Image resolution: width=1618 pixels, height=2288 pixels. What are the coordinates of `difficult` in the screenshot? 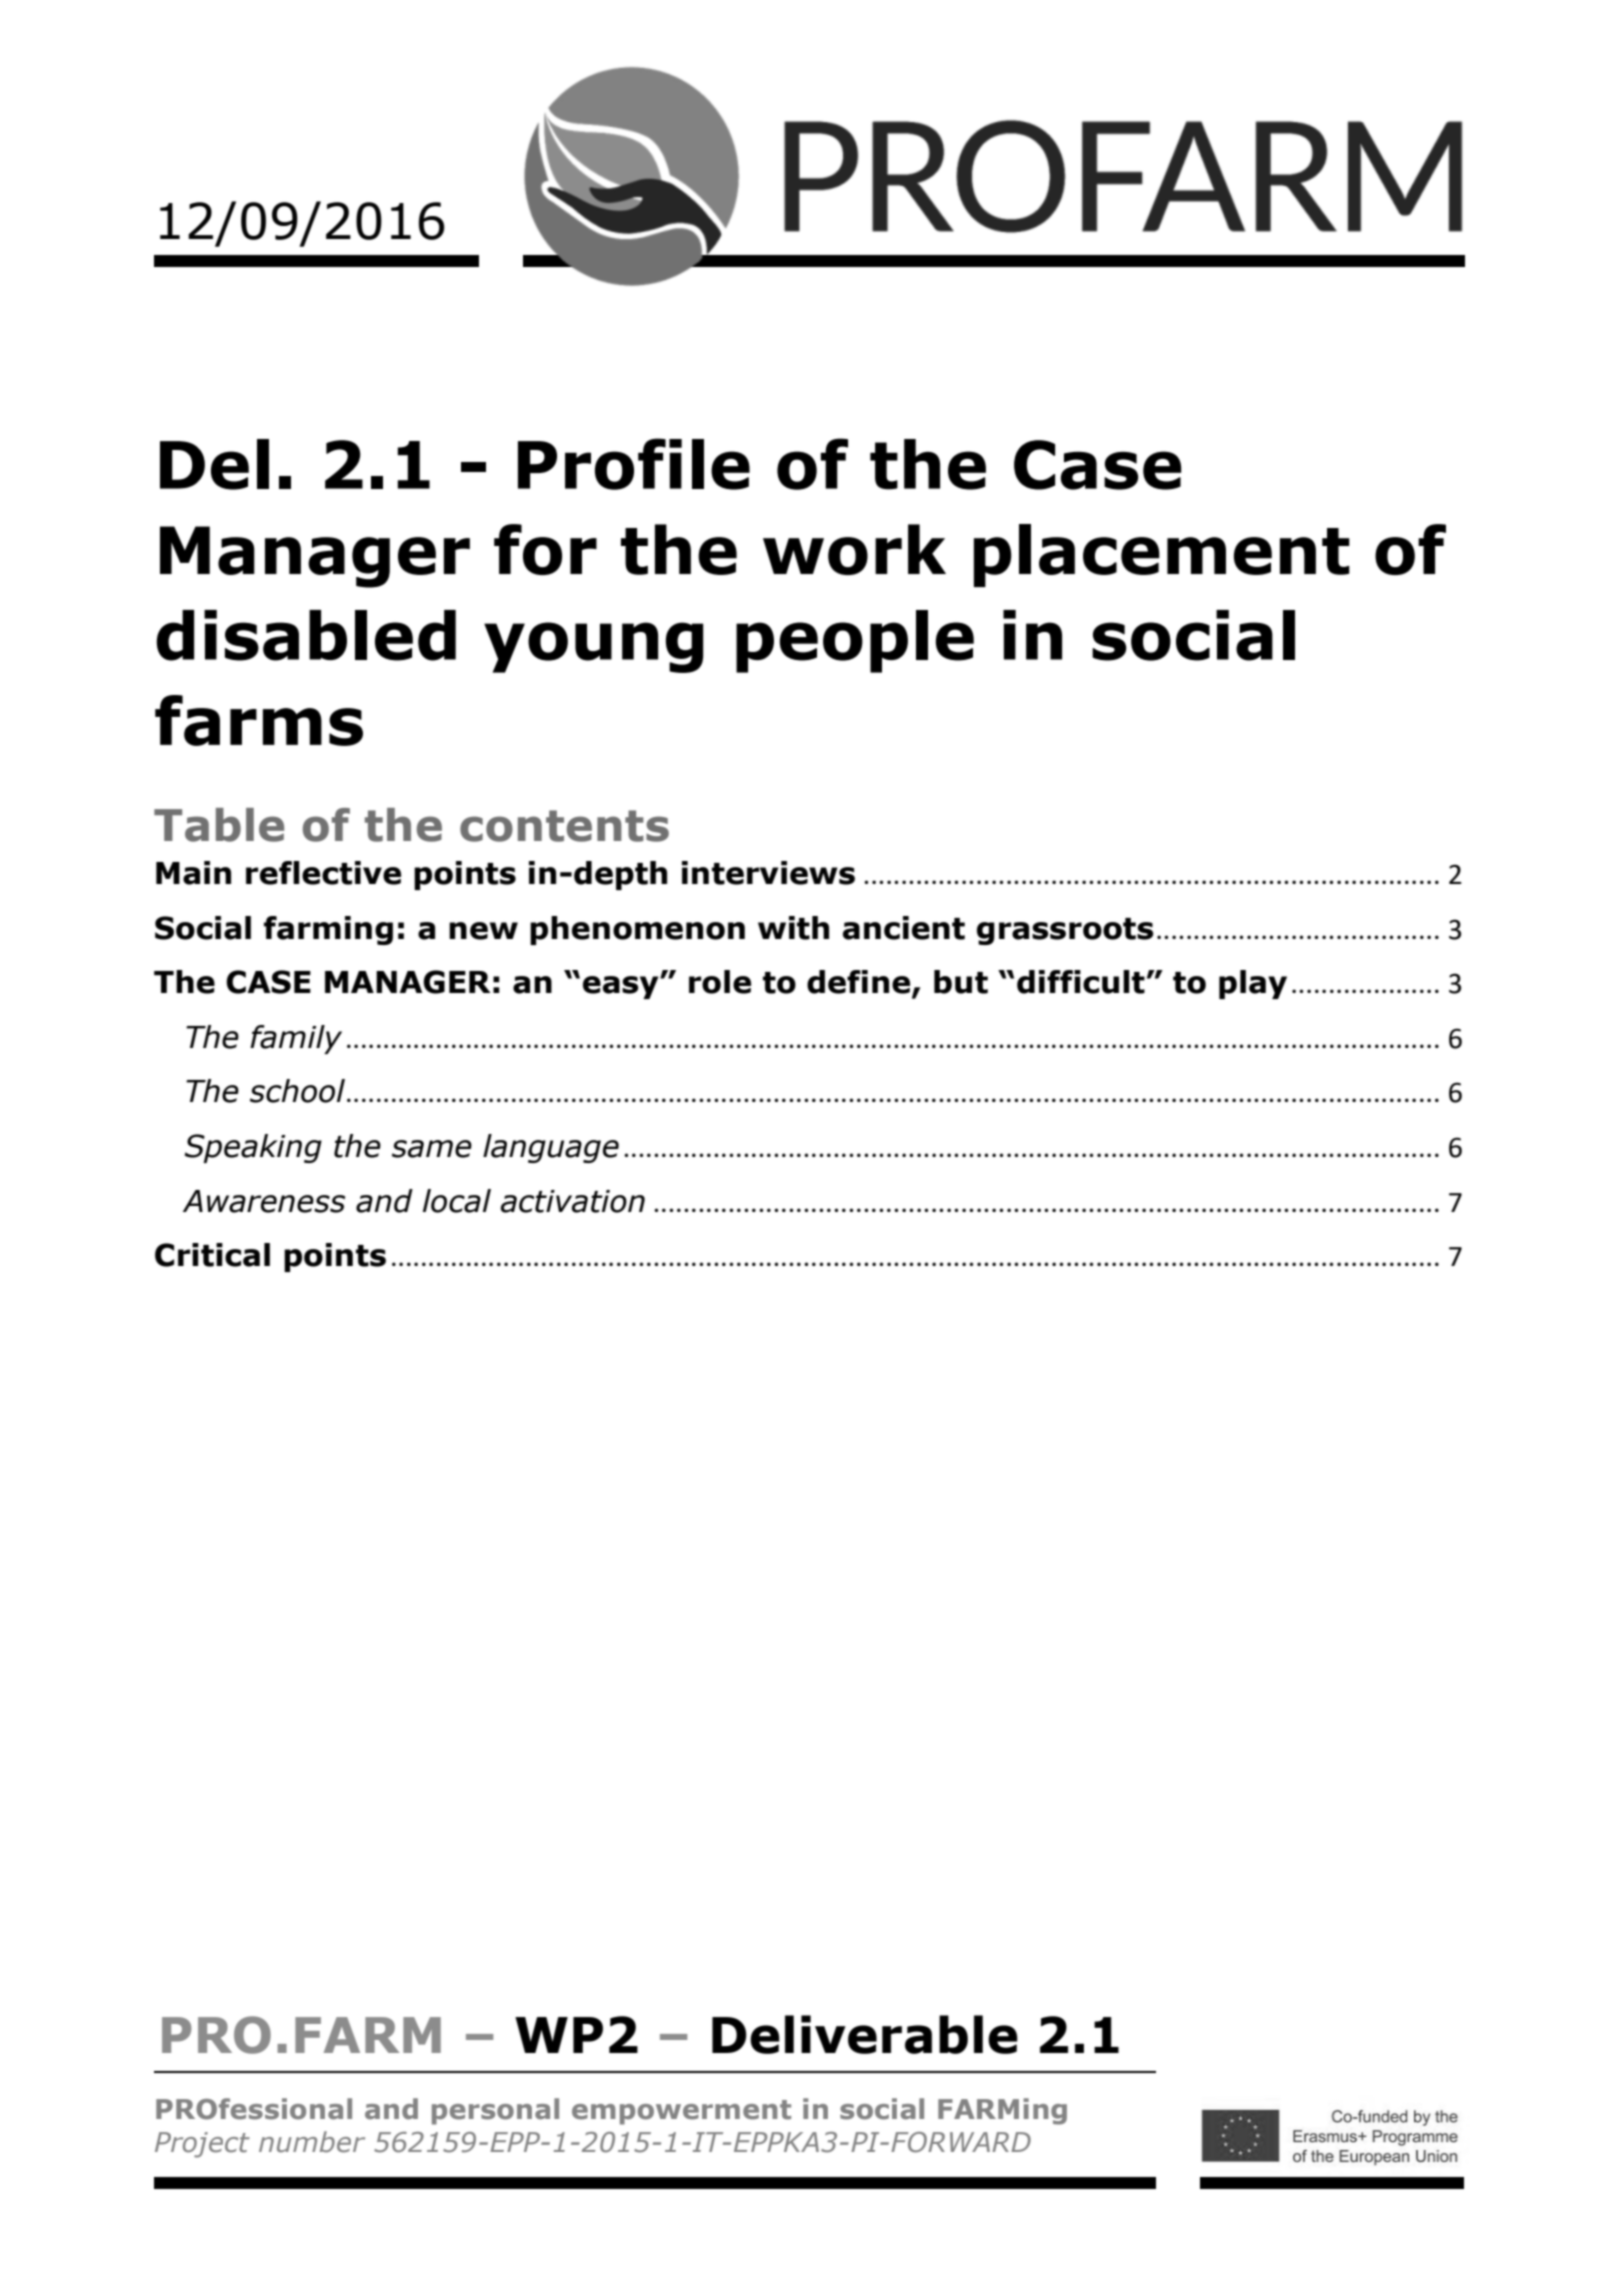 It's located at (1081, 982).
